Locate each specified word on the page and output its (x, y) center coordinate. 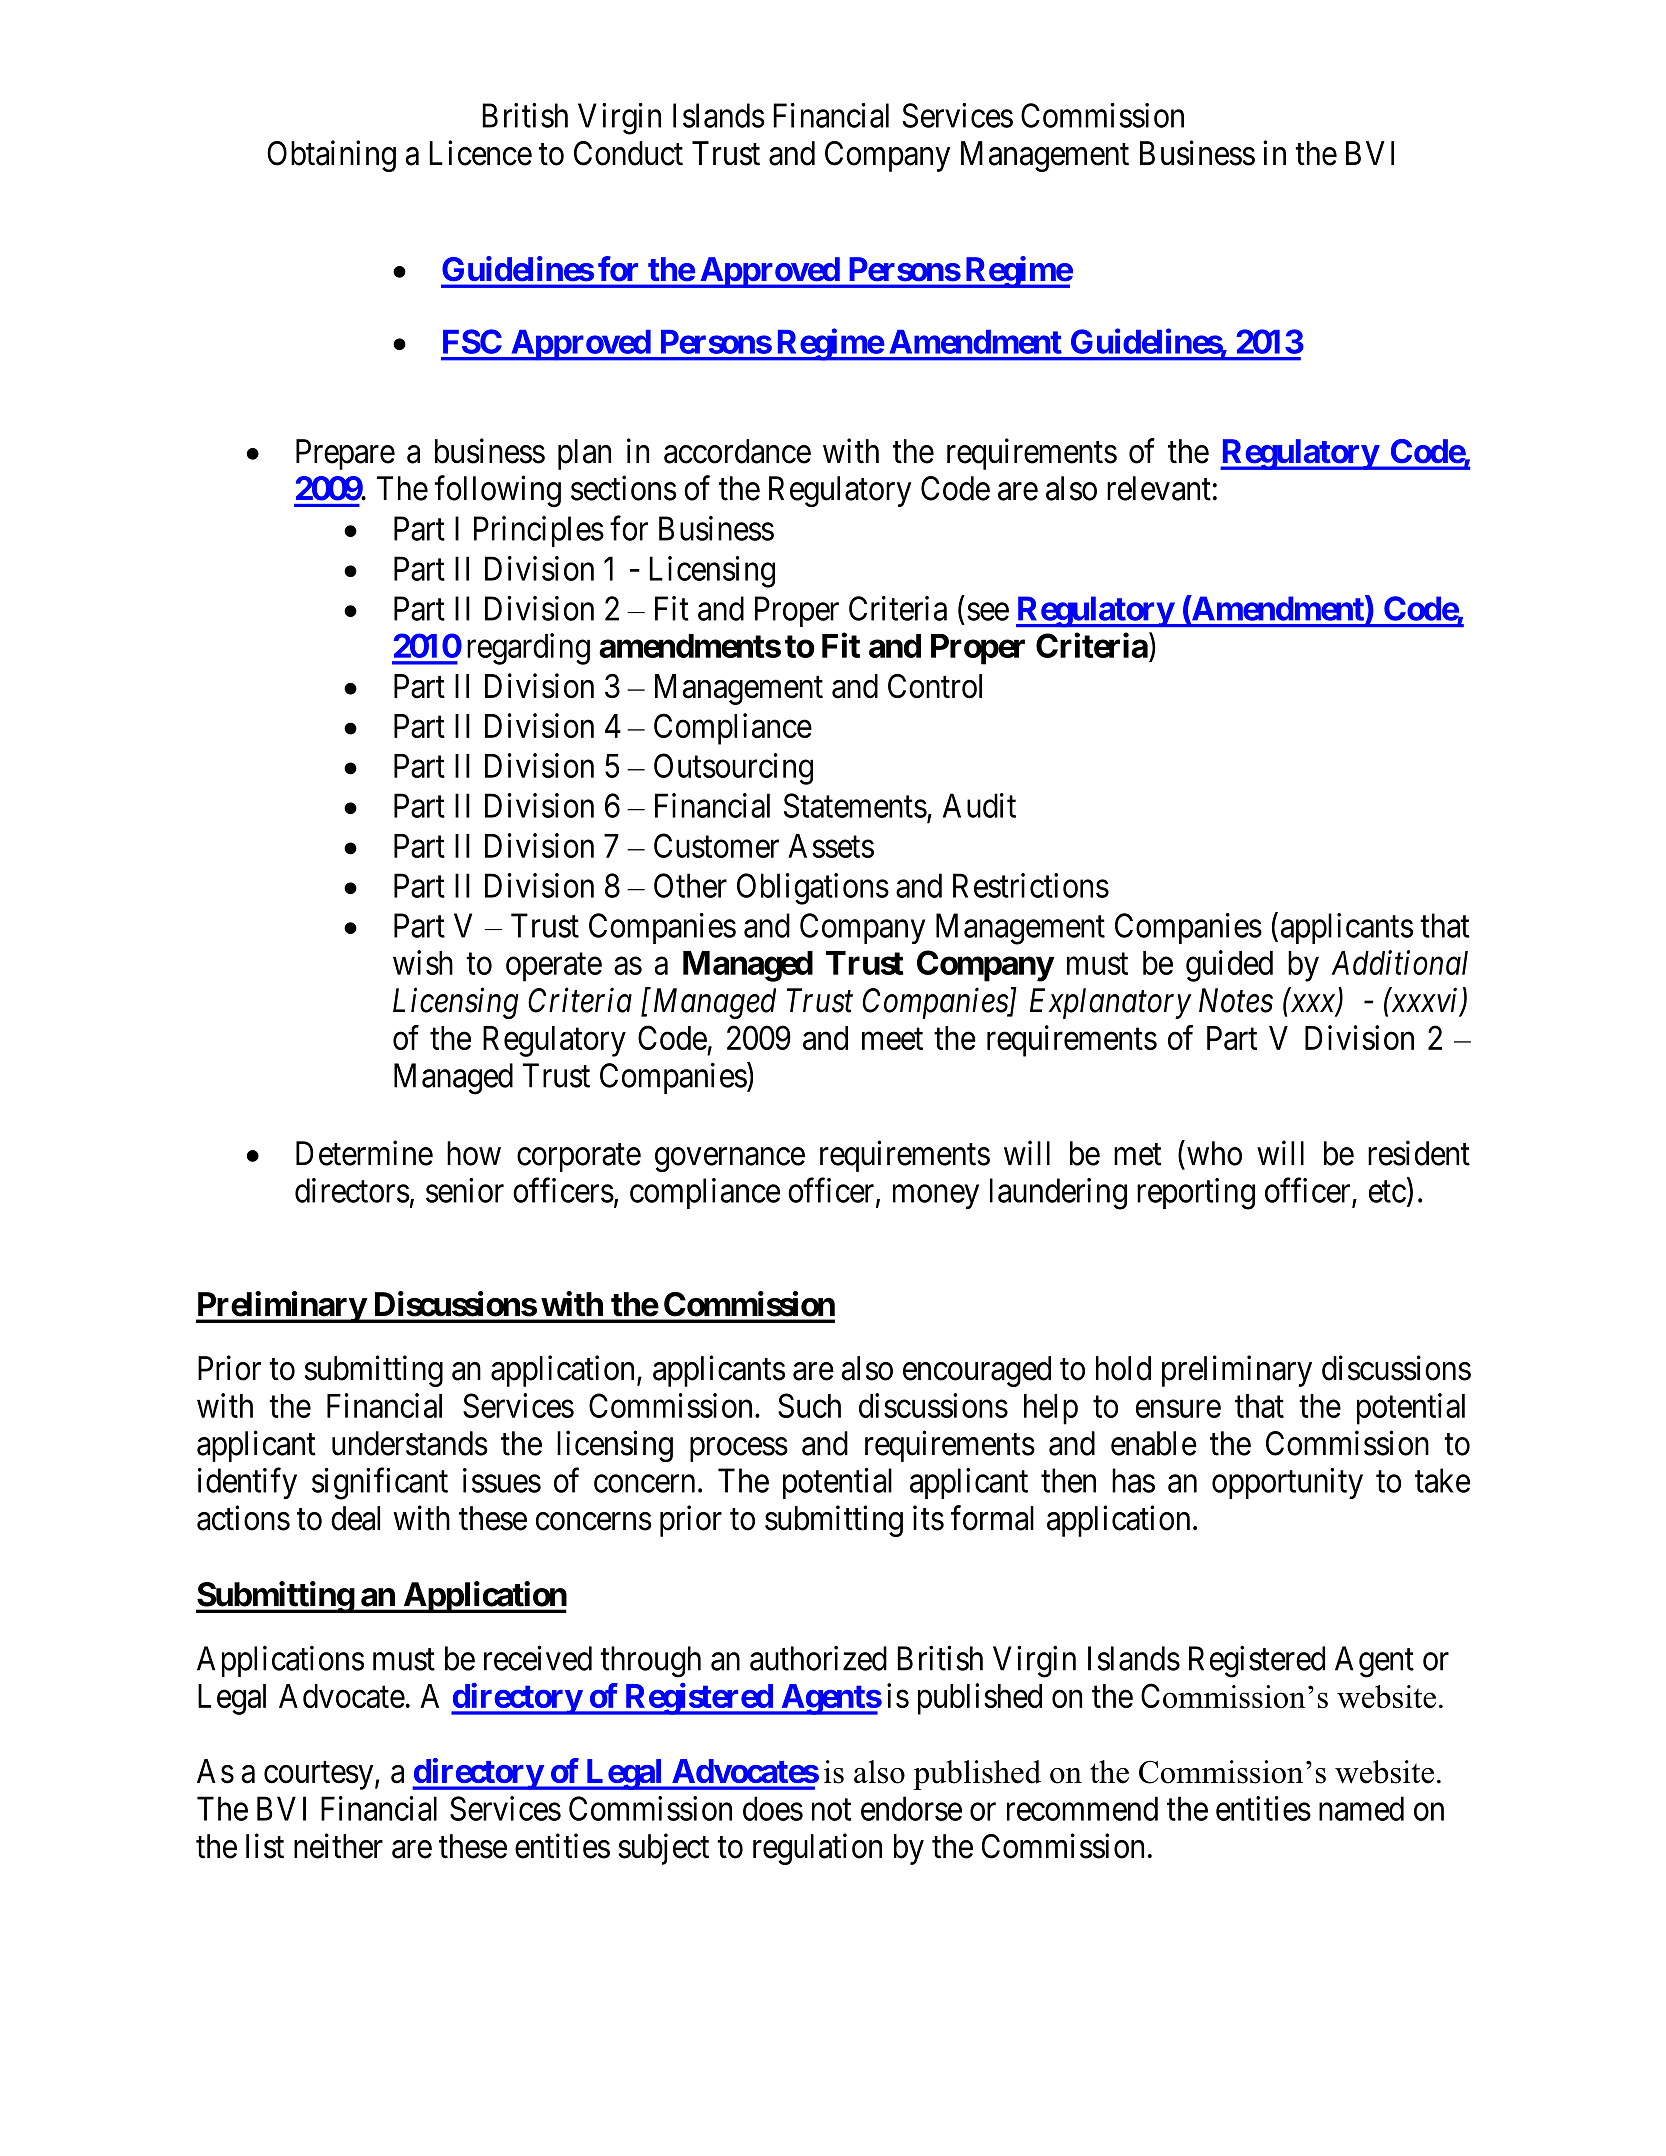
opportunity (1287, 1483)
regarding (528, 649)
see (988, 612)
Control (935, 686)
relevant (1159, 488)
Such (809, 1405)
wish (423, 962)
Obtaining (331, 156)
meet (892, 1039)
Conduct (628, 153)
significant (380, 1484)
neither (338, 1846)
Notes (1236, 1000)
